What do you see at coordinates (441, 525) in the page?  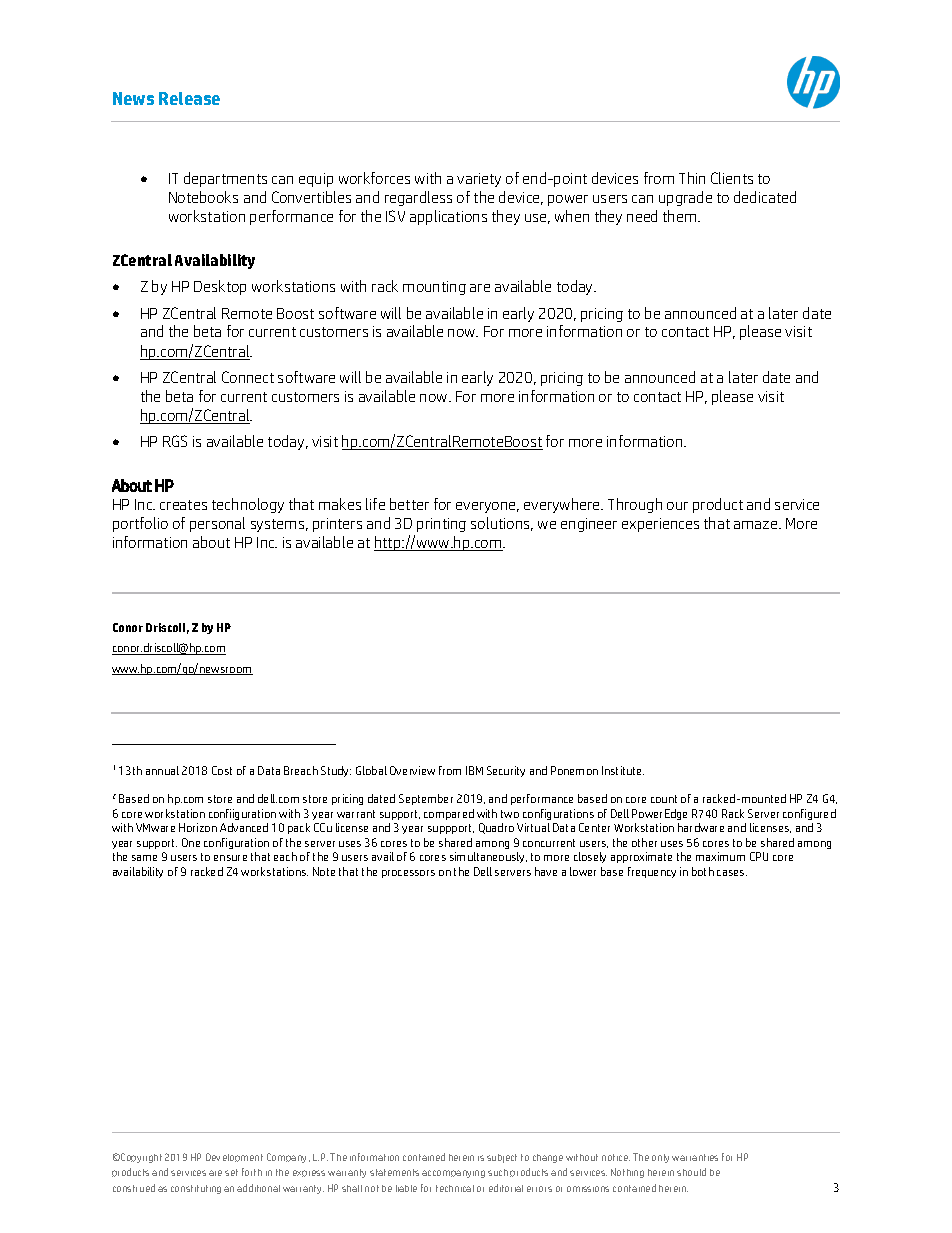 I see `printing` at bounding box center [441, 525].
